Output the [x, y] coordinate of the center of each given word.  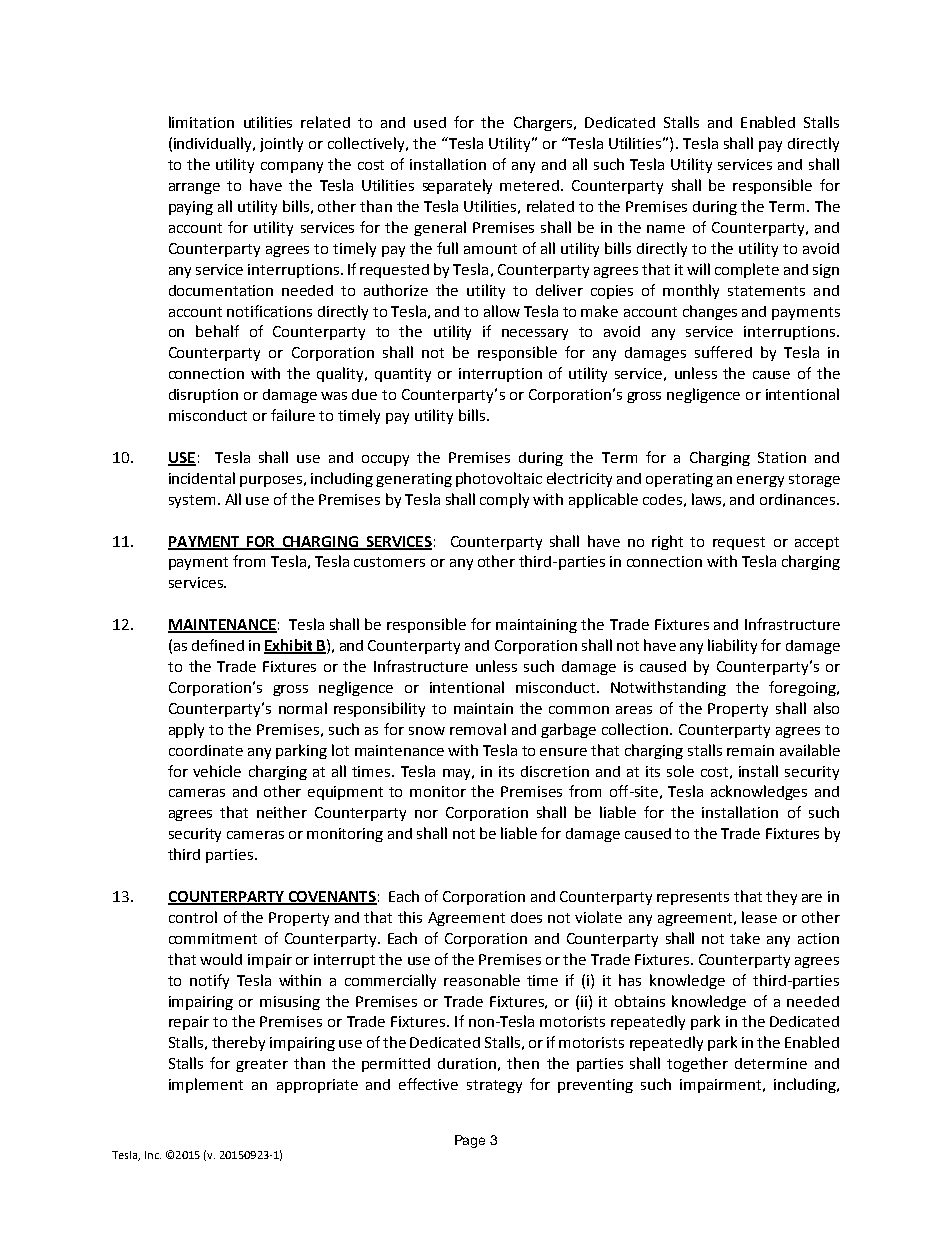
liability [732, 646]
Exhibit [289, 646]
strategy [494, 1086]
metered [531, 185]
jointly [281, 144]
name [666, 229]
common [579, 710]
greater [262, 1065]
